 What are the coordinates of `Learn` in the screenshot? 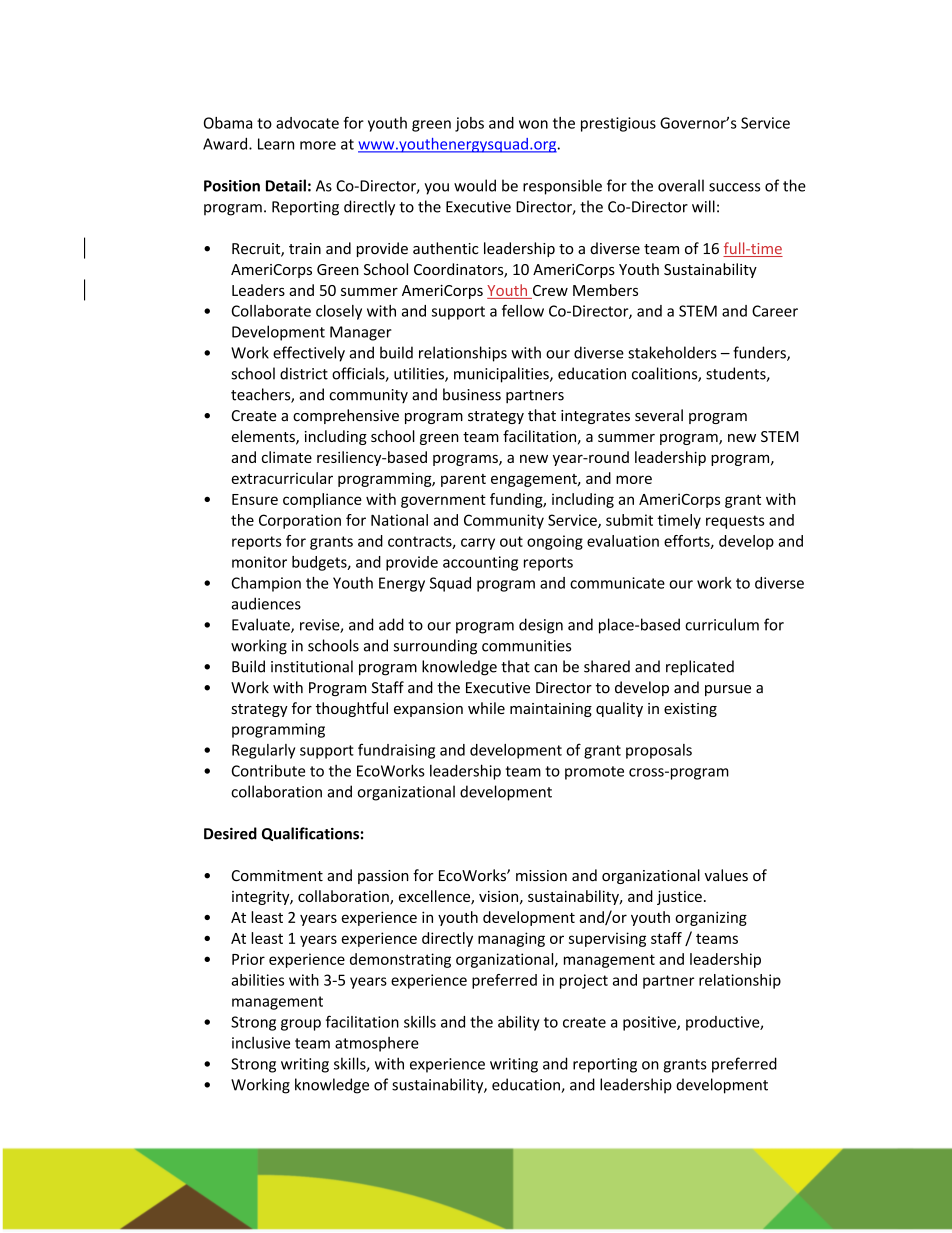 It's located at (276, 144).
